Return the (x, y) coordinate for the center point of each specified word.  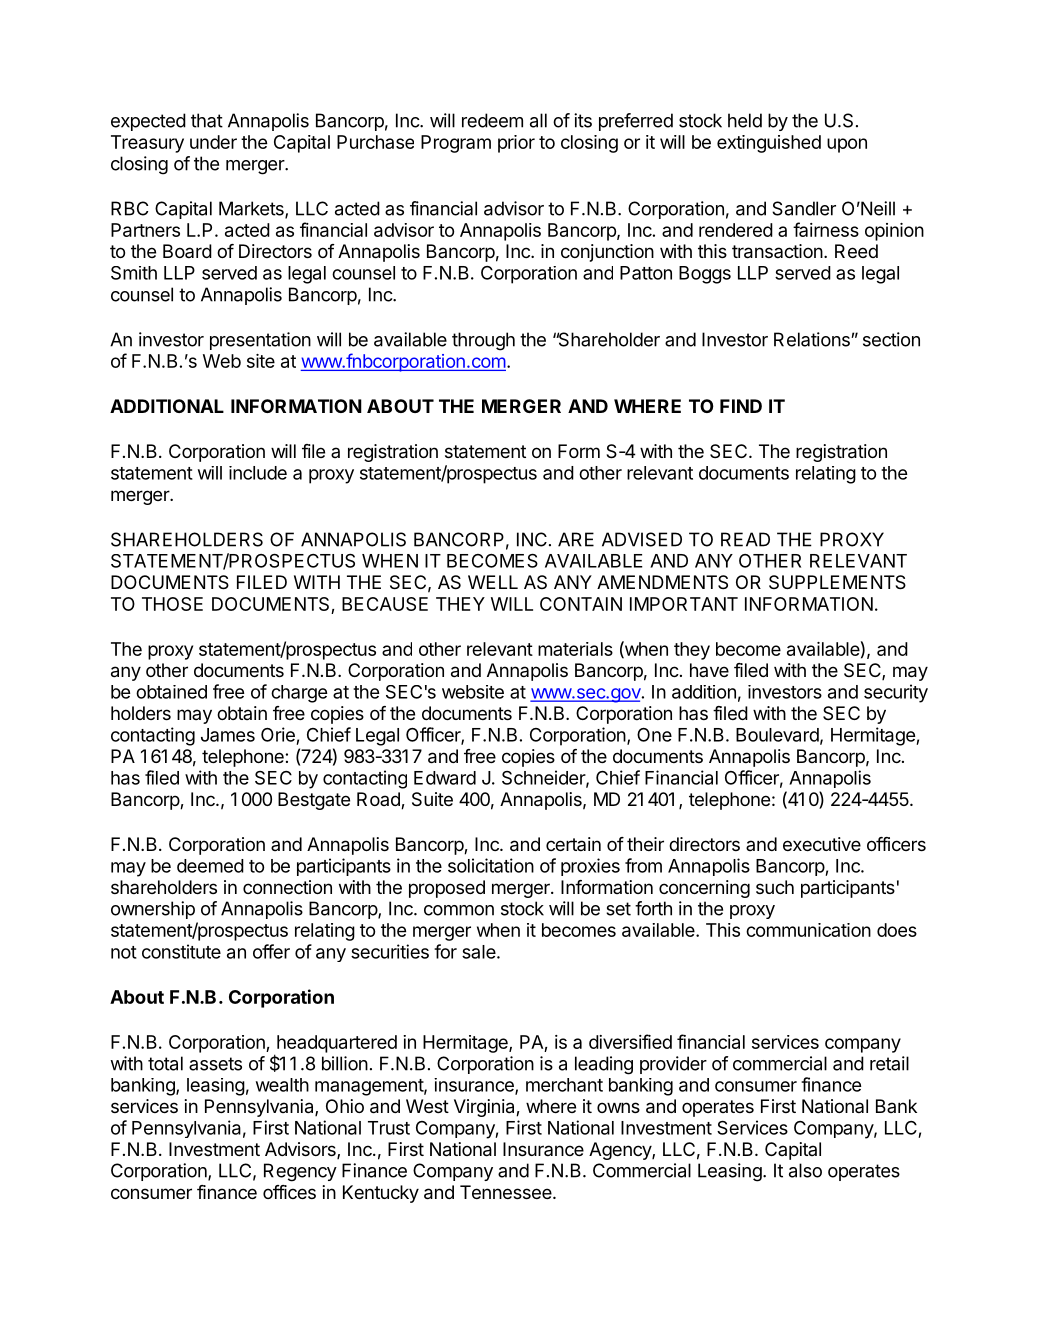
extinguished (769, 144)
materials (575, 649)
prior (516, 144)
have (709, 670)
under (213, 142)
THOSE (172, 604)
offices (289, 1192)
